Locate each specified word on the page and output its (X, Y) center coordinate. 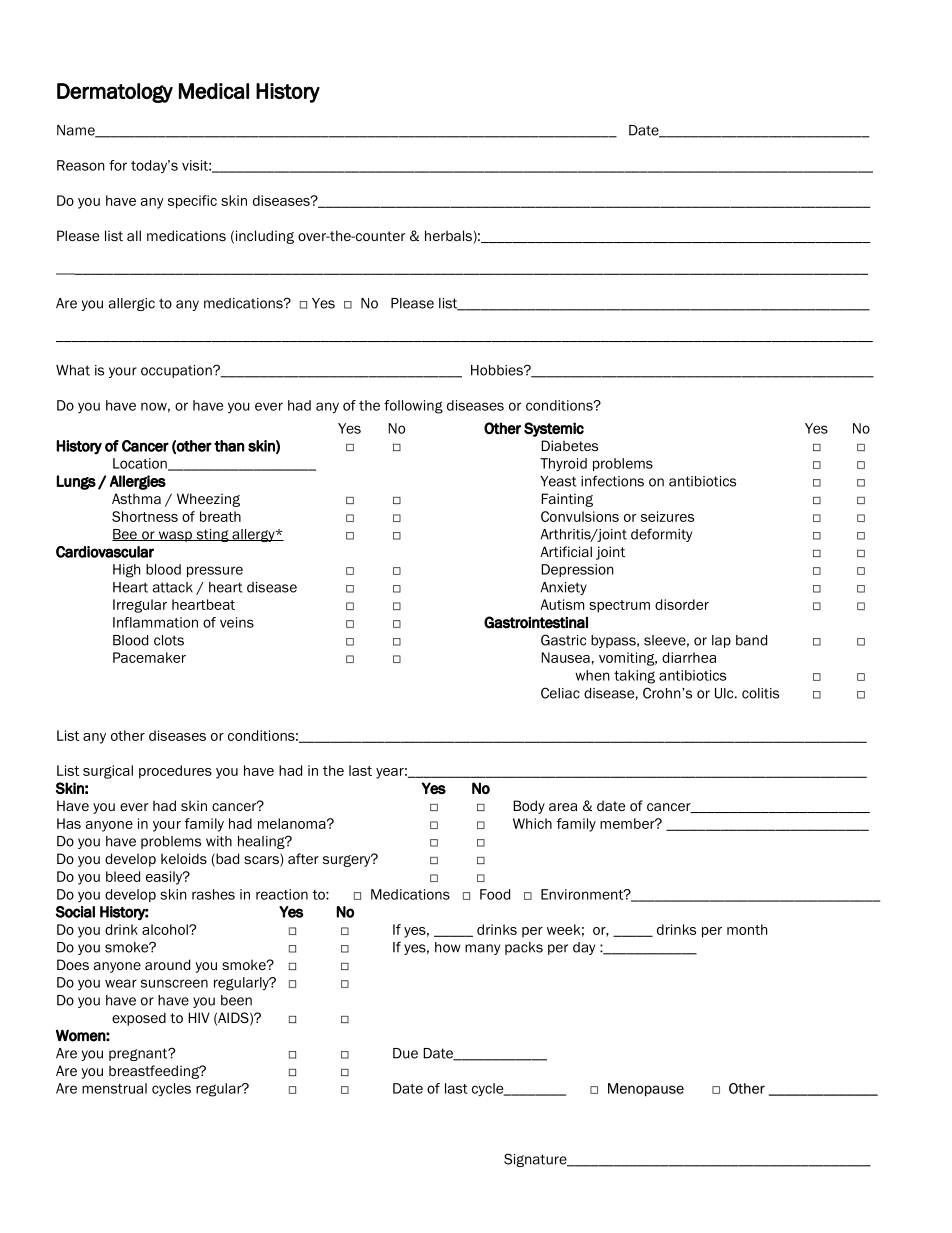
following (413, 407)
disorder (682, 604)
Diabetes (569, 445)
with (219, 841)
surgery (348, 860)
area (563, 807)
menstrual (114, 1088)
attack (173, 587)
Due (405, 1053)
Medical (214, 91)
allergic (132, 304)
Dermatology (115, 93)
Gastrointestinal (536, 622)
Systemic (554, 429)
